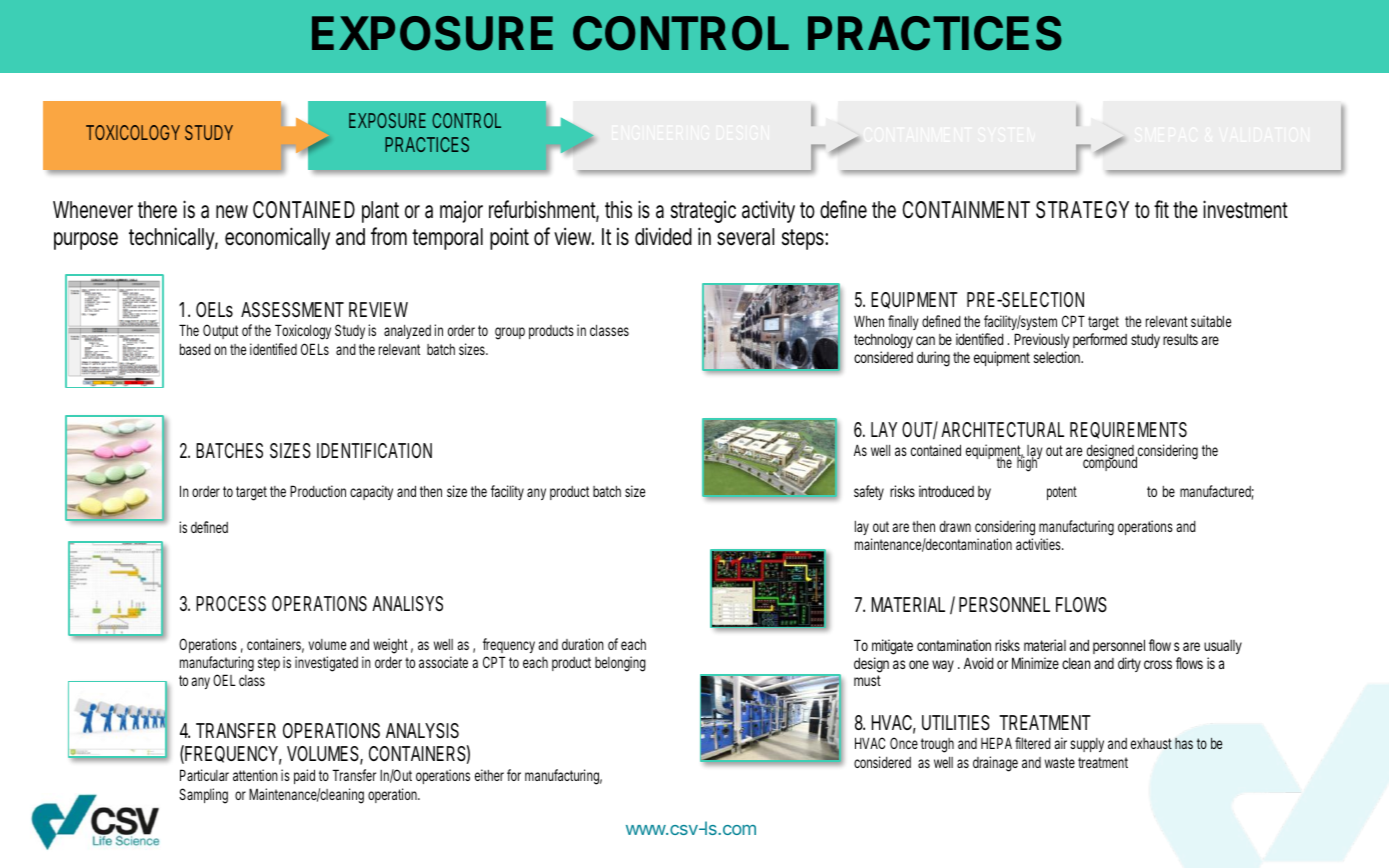 This screenshot has width=1389, height=868. I want to click on IDENTIFICATION, so click(374, 450).
